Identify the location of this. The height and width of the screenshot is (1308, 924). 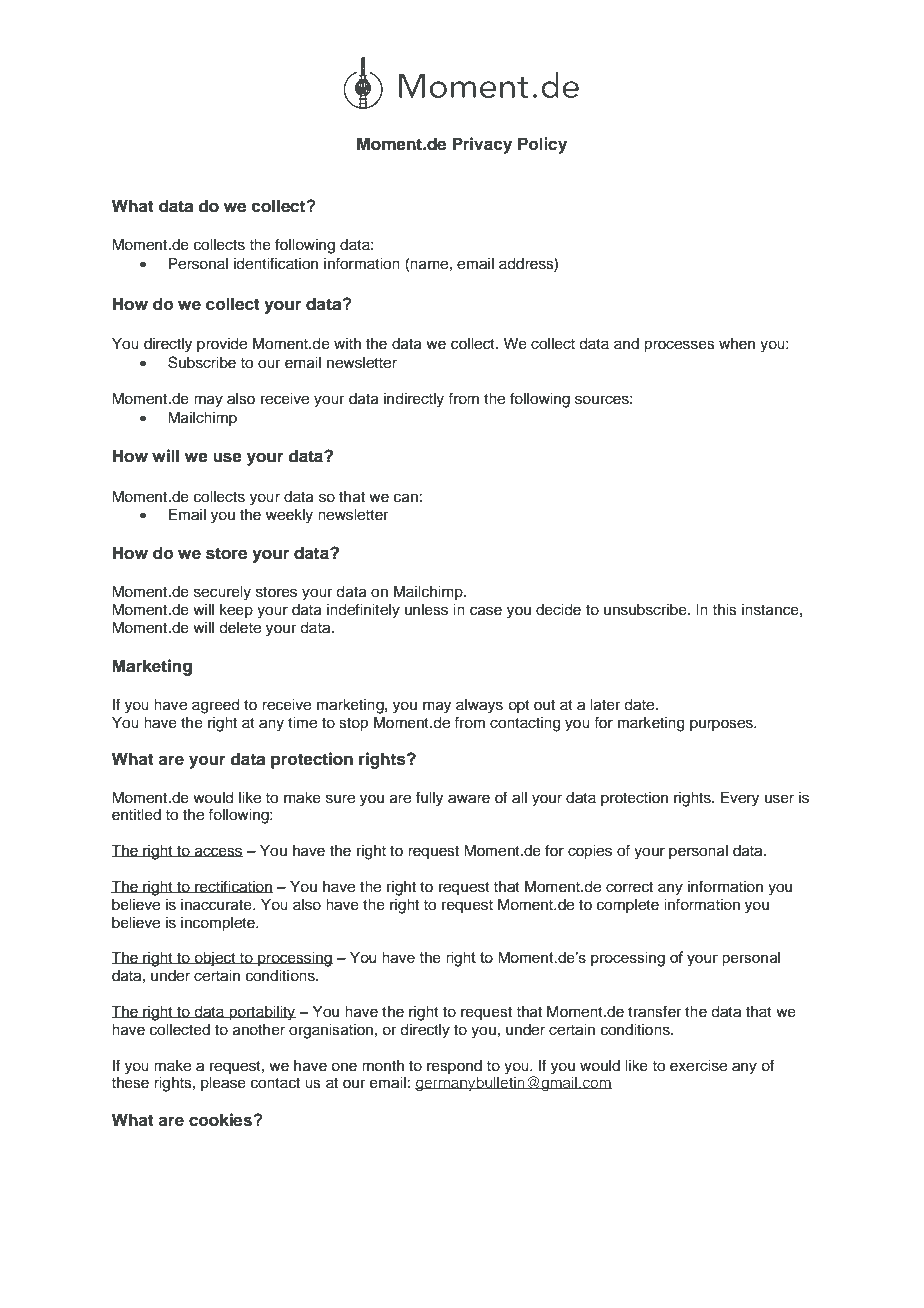
(724, 610).
